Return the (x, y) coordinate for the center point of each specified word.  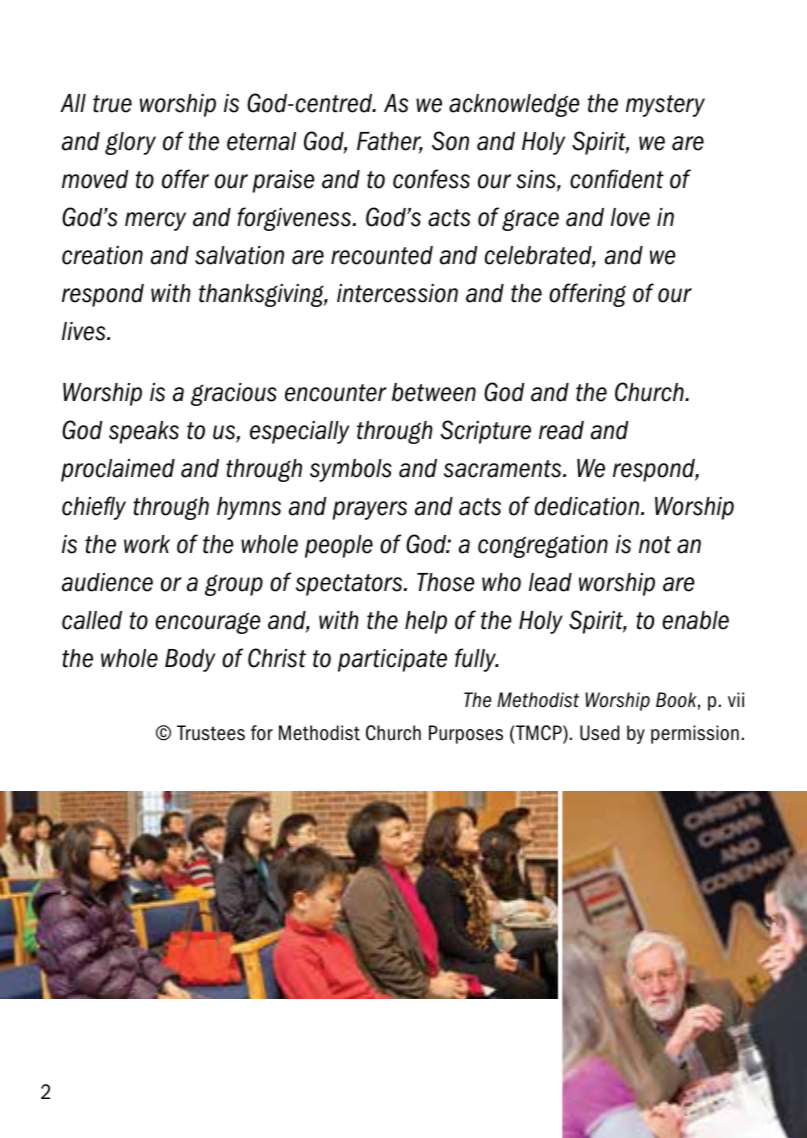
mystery (665, 106)
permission (695, 734)
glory (130, 143)
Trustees (211, 733)
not (655, 545)
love (630, 217)
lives (85, 331)
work (147, 544)
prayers (370, 510)
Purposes (466, 734)
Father (390, 142)
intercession (397, 293)
